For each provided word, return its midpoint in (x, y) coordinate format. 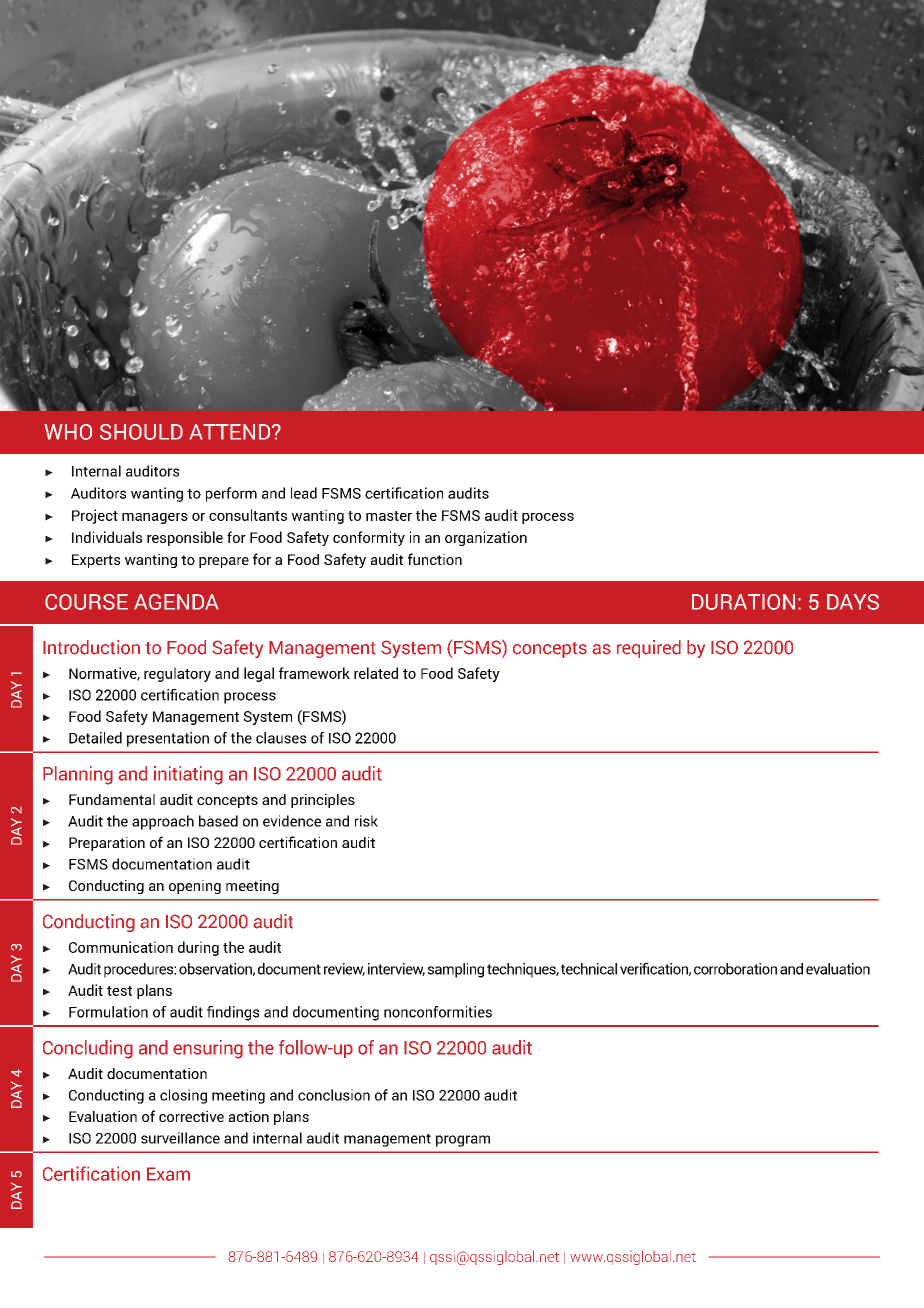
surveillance (180, 1138)
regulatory (177, 674)
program (463, 1141)
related (376, 673)
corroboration (735, 969)
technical (589, 969)
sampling (456, 970)
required (649, 649)
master (389, 516)
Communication (121, 947)
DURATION (743, 602)
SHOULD (141, 432)
